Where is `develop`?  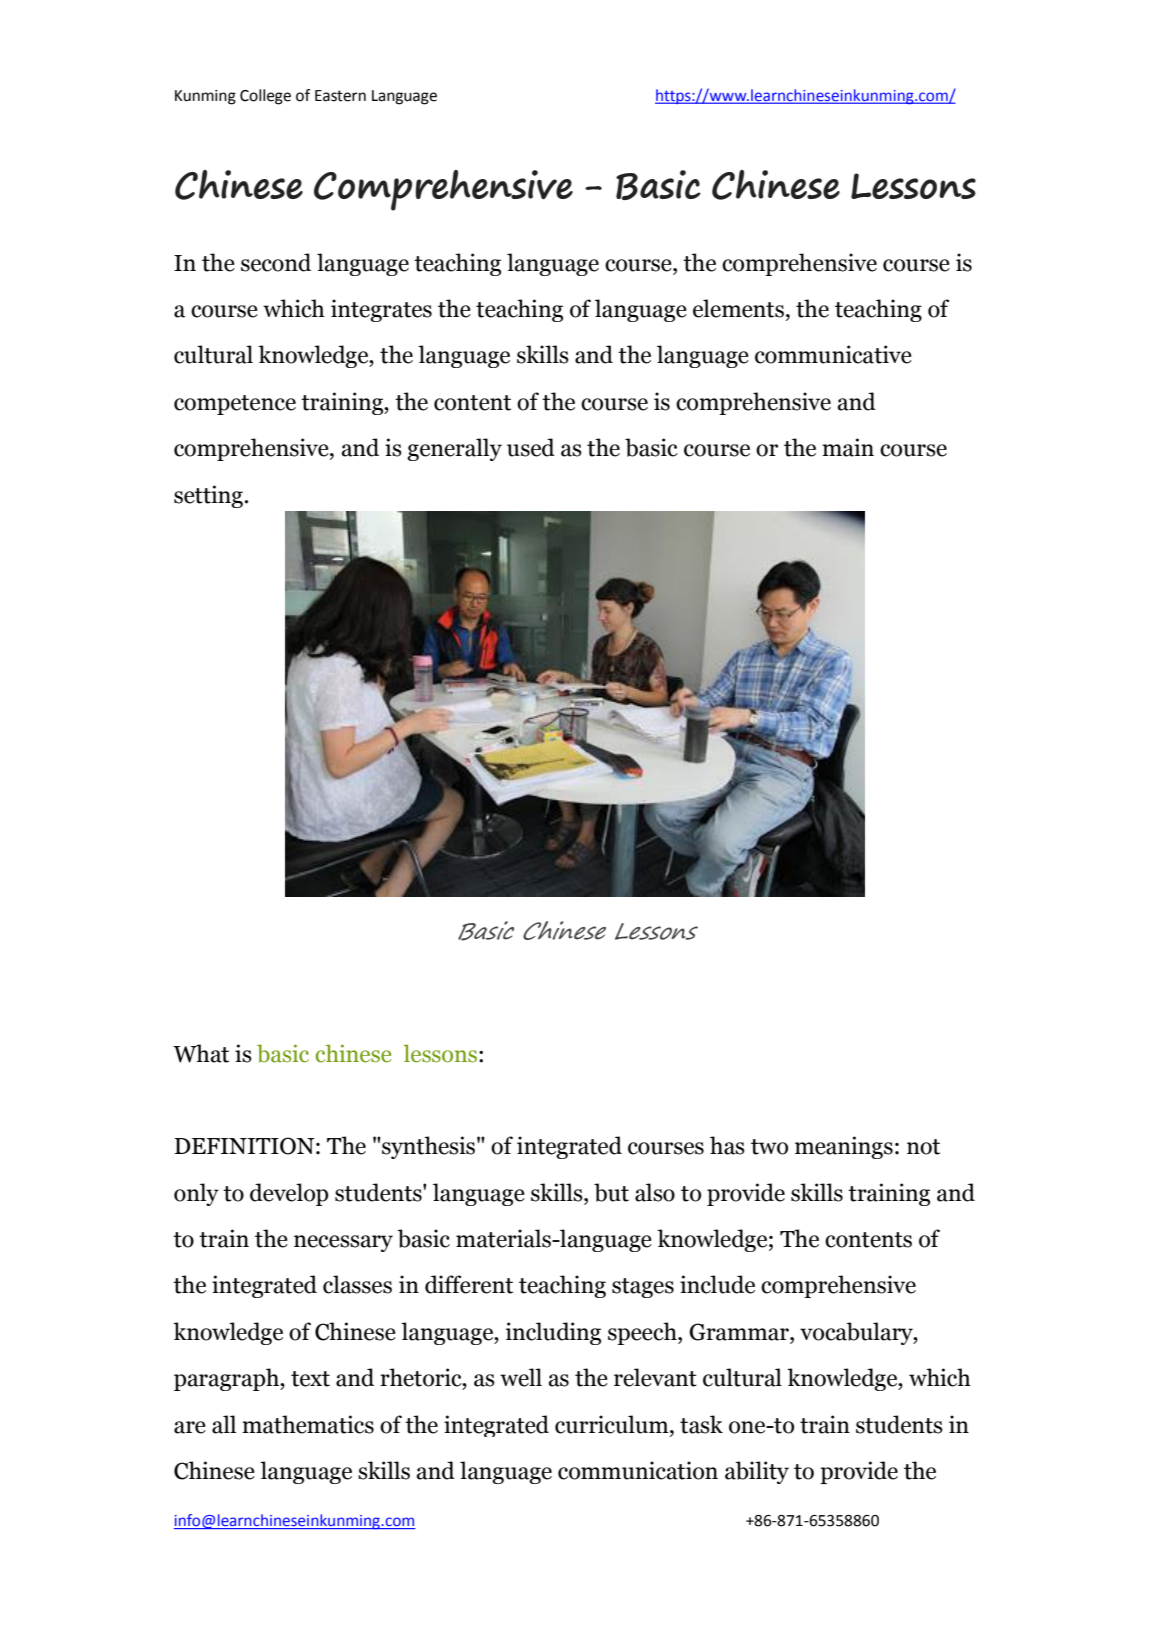
develop is located at coordinates (289, 1194).
